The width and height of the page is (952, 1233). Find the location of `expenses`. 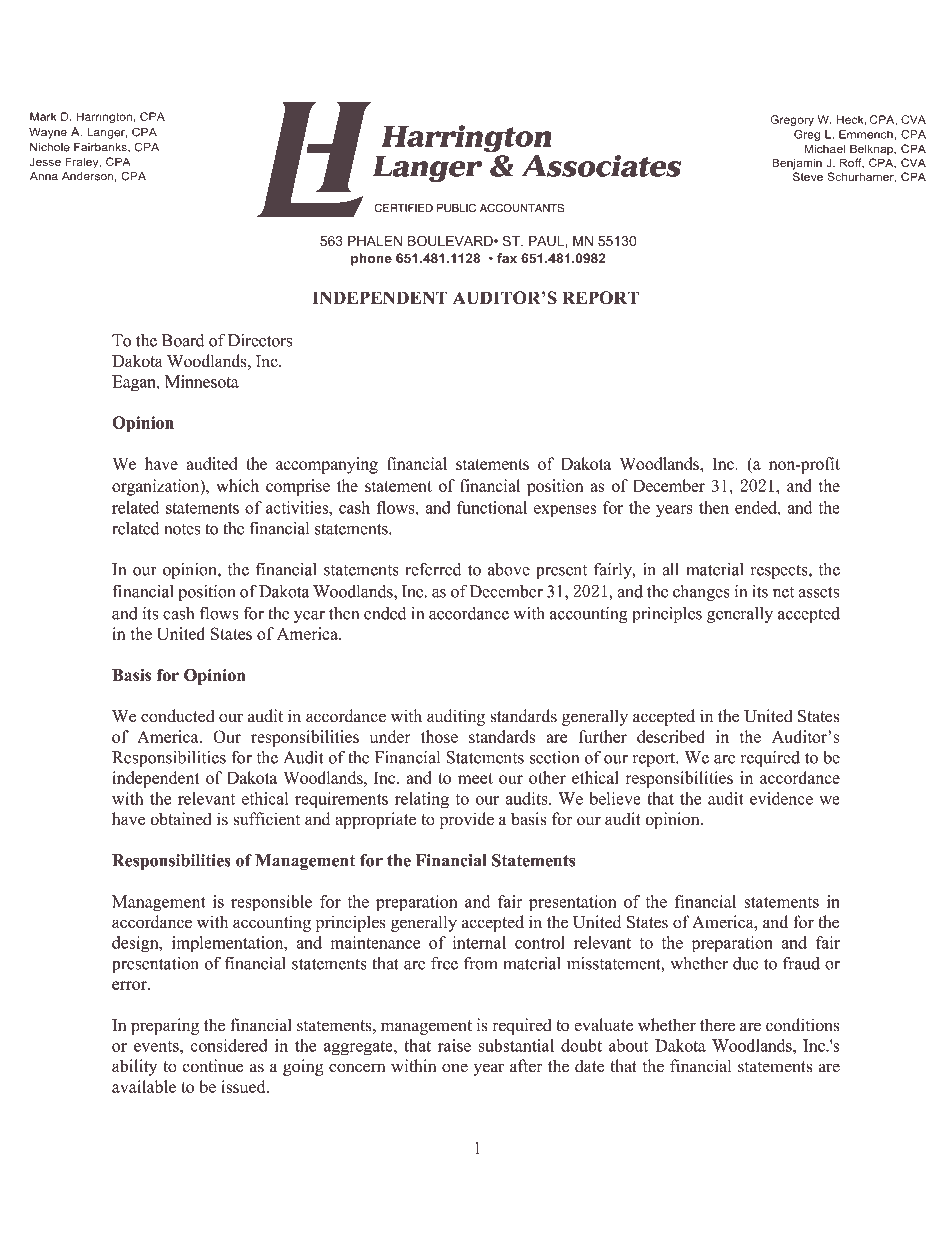

expenses is located at coordinates (565, 511).
